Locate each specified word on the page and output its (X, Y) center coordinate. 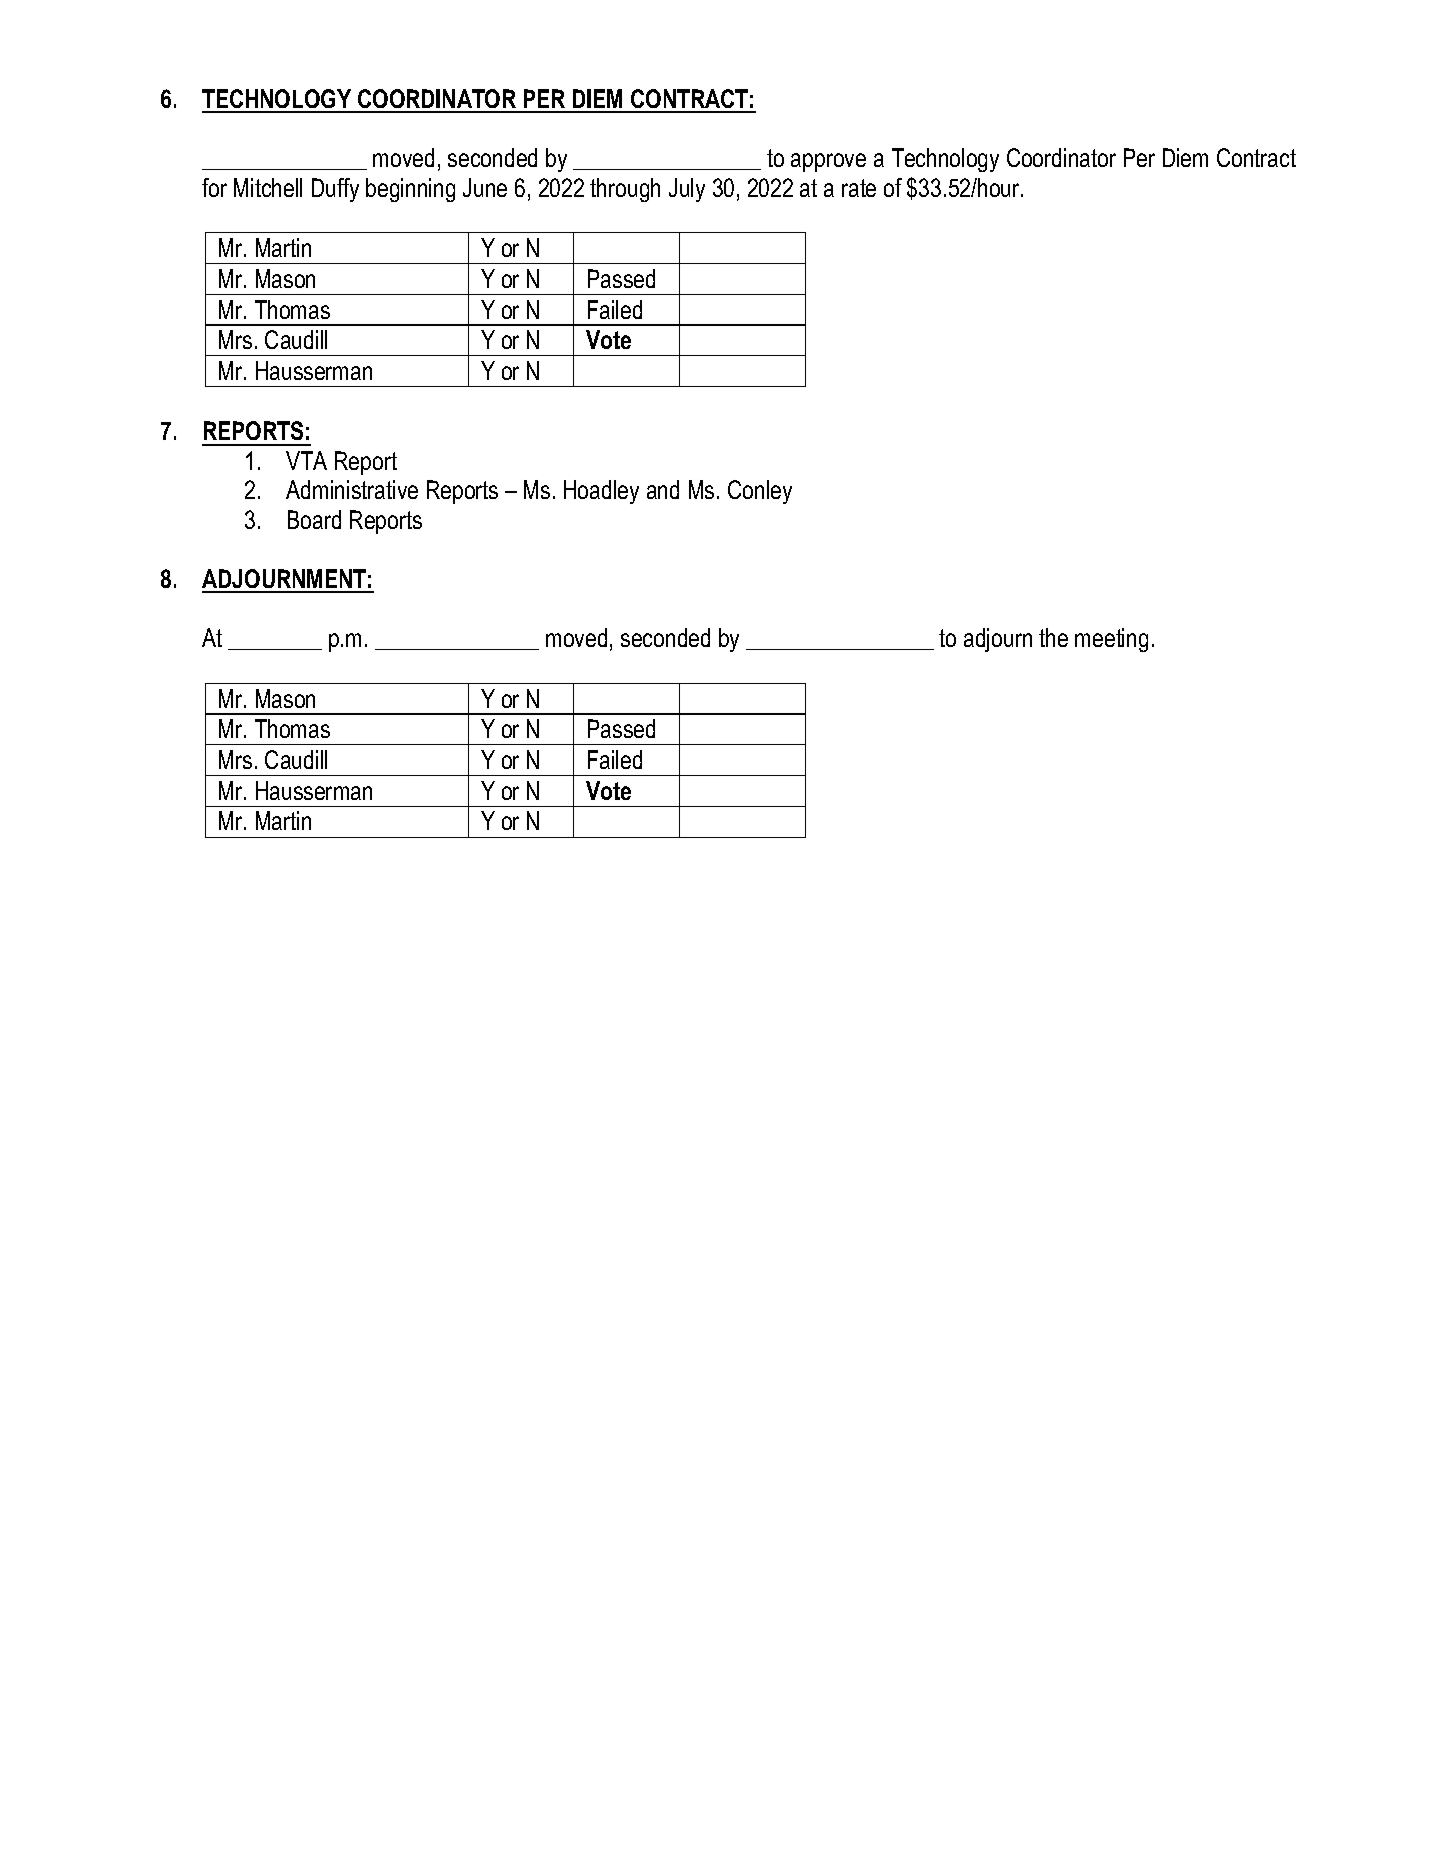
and (663, 489)
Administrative (352, 489)
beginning (410, 190)
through (625, 190)
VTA (306, 460)
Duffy (335, 190)
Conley (760, 492)
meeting (1111, 640)
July (687, 190)
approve (828, 162)
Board (314, 519)
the (1053, 637)
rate (859, 188)
